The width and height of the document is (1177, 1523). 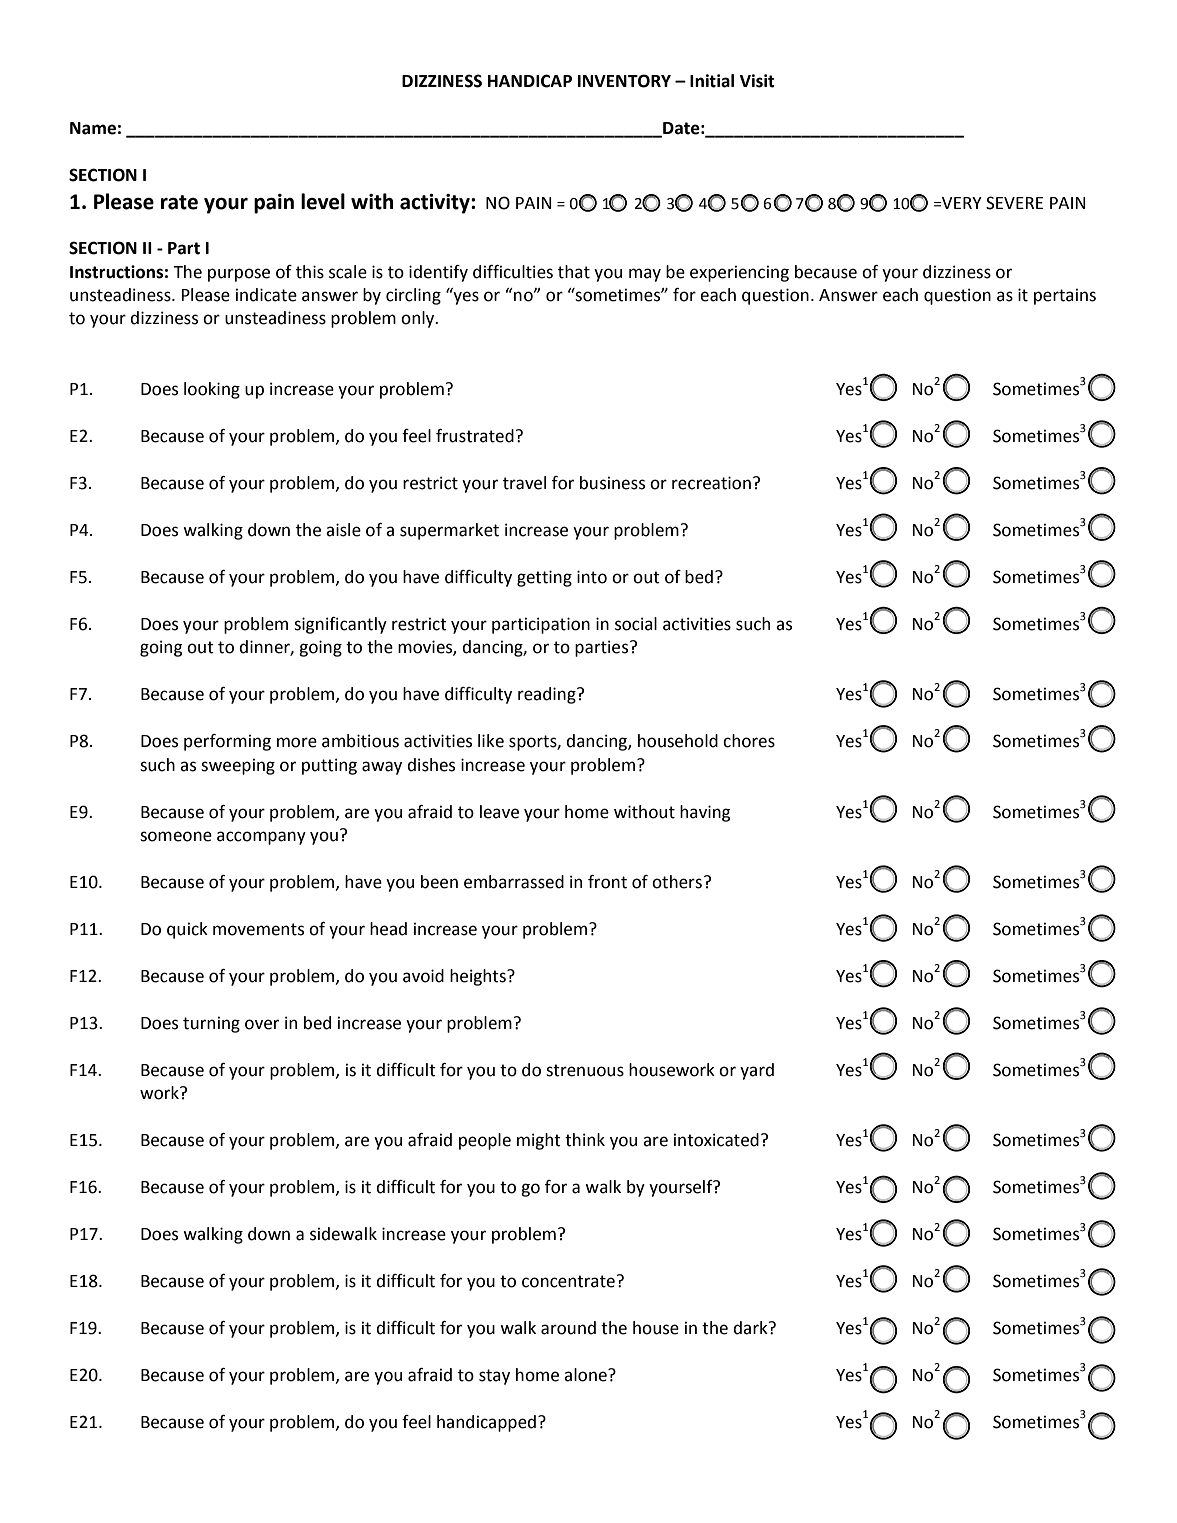 I want to click on stay, so click(x=494, y=1377).
